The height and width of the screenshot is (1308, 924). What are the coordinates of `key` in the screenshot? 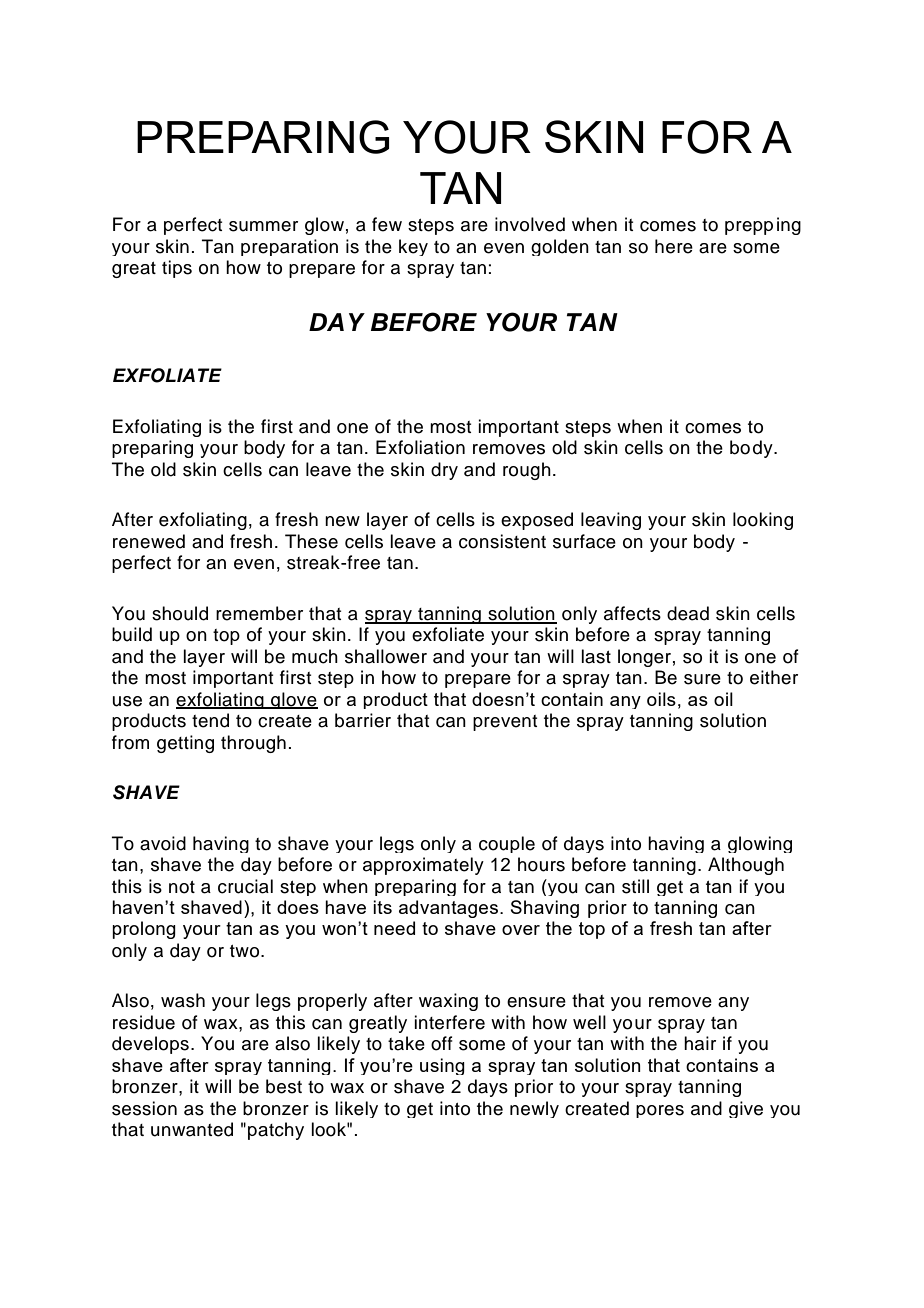 It's located at (413, 247).
